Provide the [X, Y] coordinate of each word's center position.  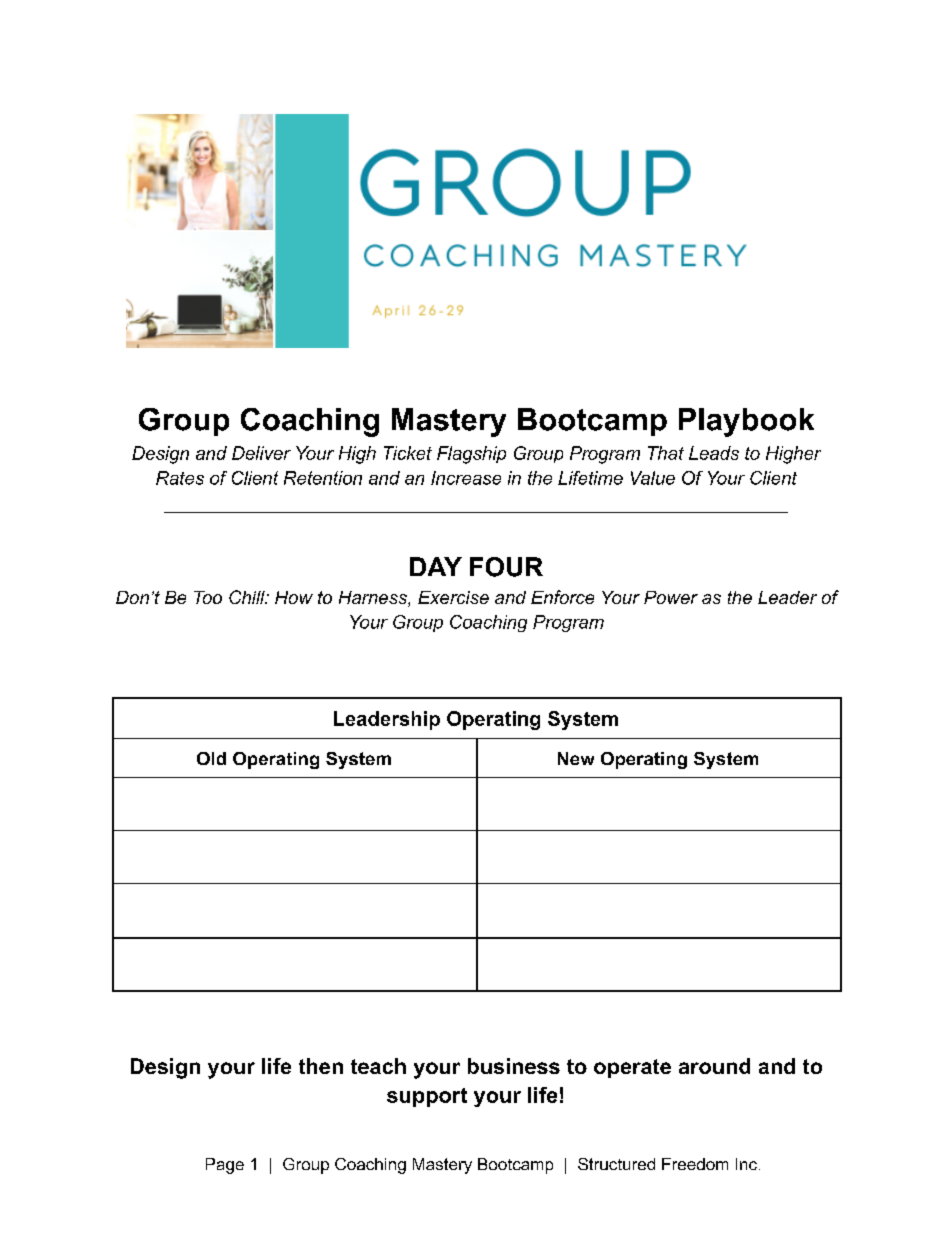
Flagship [471, 455]
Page [225, 1166]
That [666, 453]
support [427, 1097]
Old [211, 758]
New [576, 758]
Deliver [261, 453]
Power [671, 597]
